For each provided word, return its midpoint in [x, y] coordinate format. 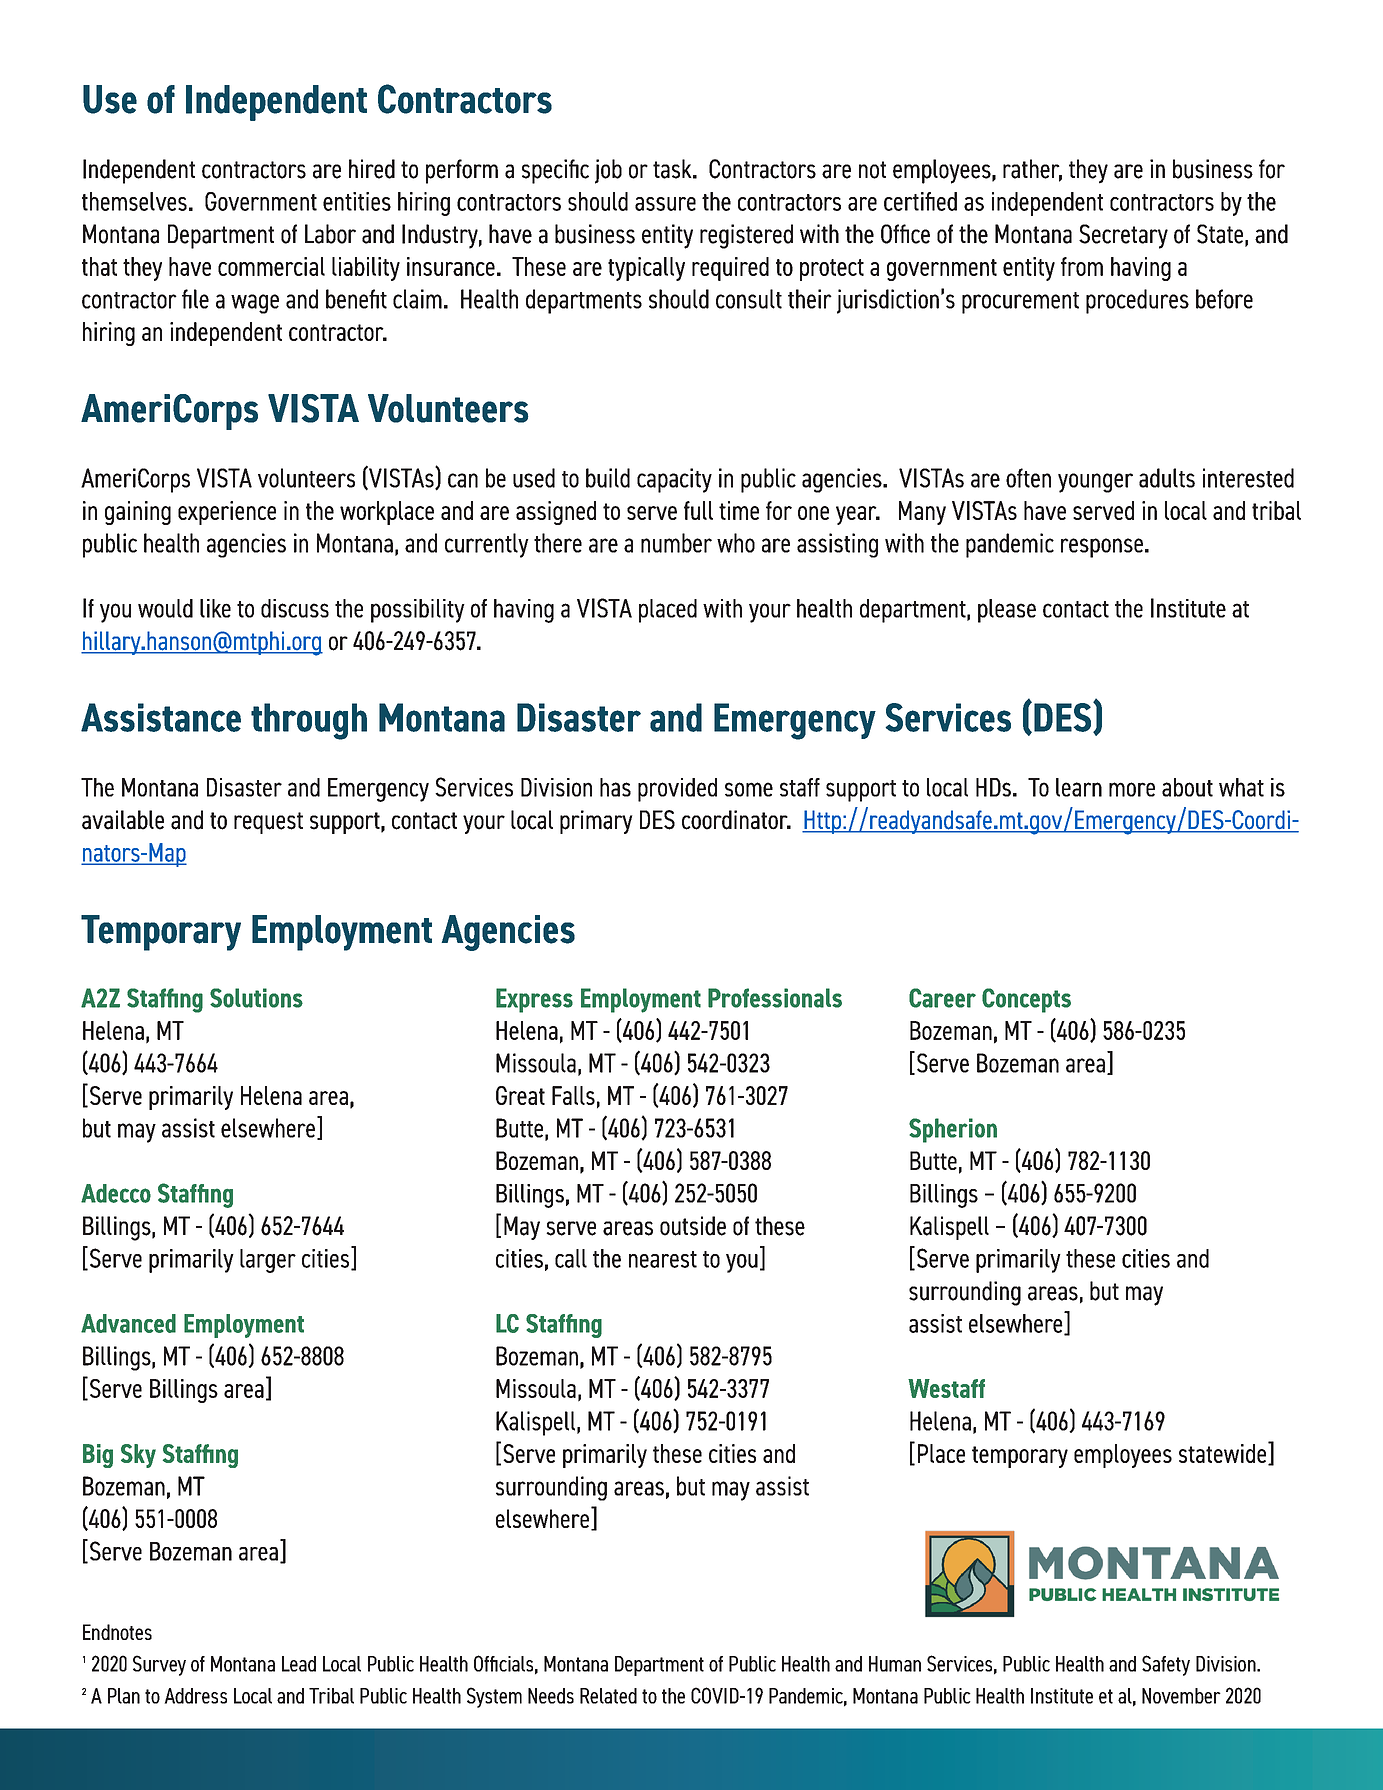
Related [608, 1696]
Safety [1166, 1665]
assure [665, 204]
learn [1079, 787]
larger [268, 1261]
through [309, 721]
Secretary [1123, 236]
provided [677, 790]
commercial [271, 266]
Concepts [1026, 1000]
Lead [299, 1664]
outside [693, 1226]
